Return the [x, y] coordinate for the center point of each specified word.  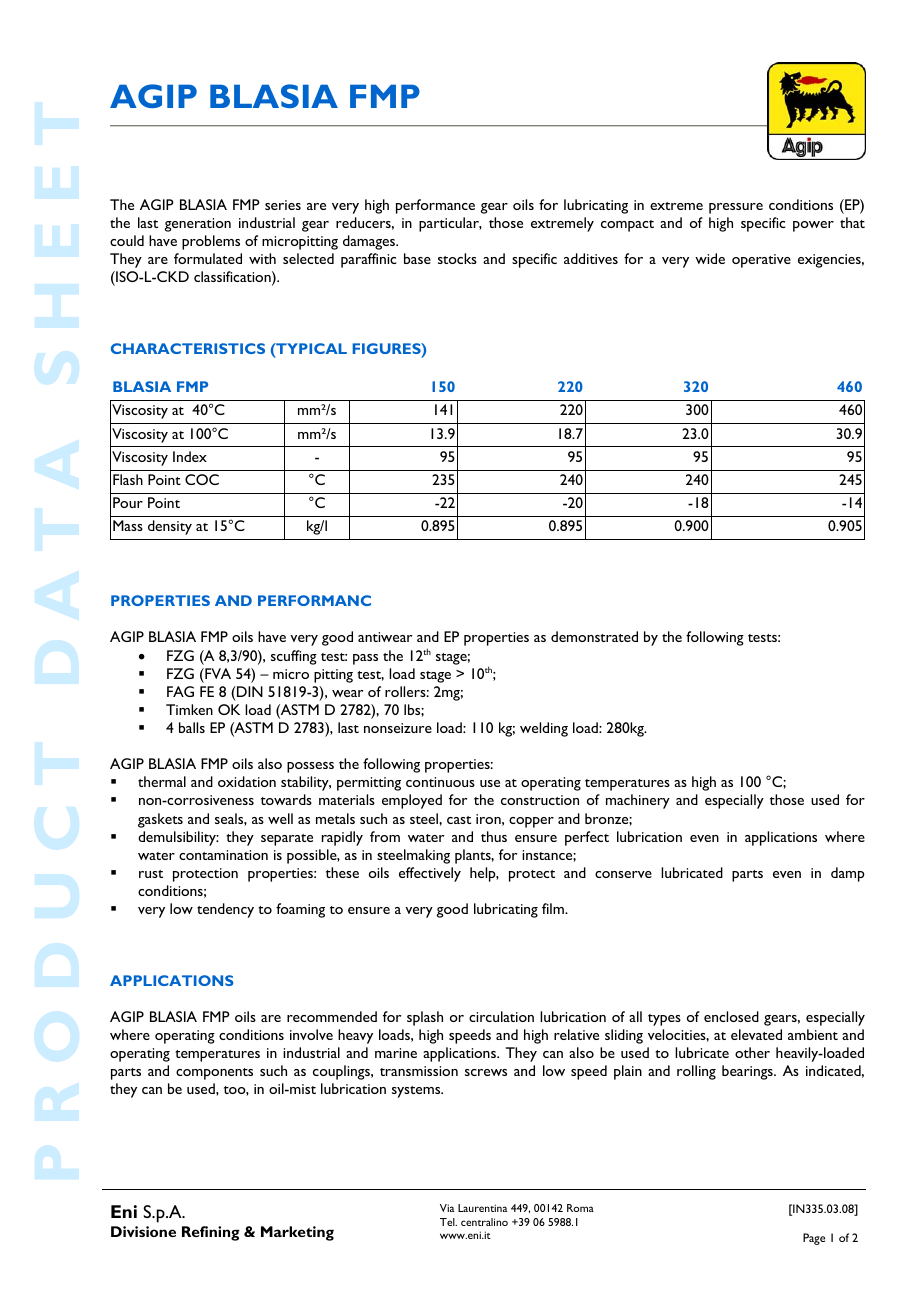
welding [544, 729]
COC [202, 479]
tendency [225, 910]
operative [761, 261]
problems [211, 242]
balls [192, 727]
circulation [501, 1016]
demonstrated [594, 636]
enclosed [731, 1016]
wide [710, 258]
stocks [457, 258]
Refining [211, 1233]
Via [447, 1208]
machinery [638, 801]
